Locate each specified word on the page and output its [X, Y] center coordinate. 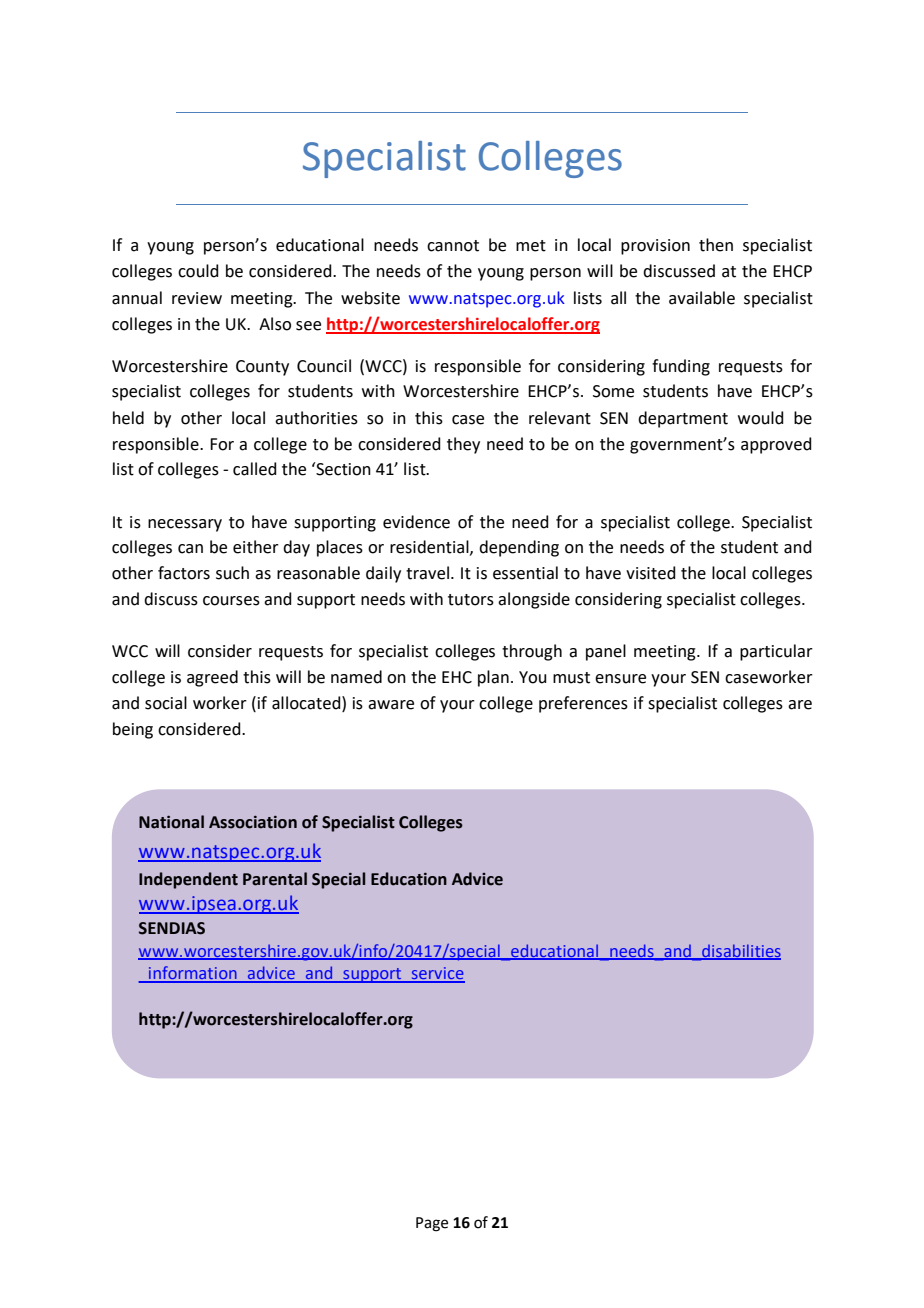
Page [432, 1224]
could [198, 271]
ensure [620, 679]
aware [391, 705]
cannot [453, 246]
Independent [188, 880]
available [702, 298]
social [166, 703]
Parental [275, 879]
